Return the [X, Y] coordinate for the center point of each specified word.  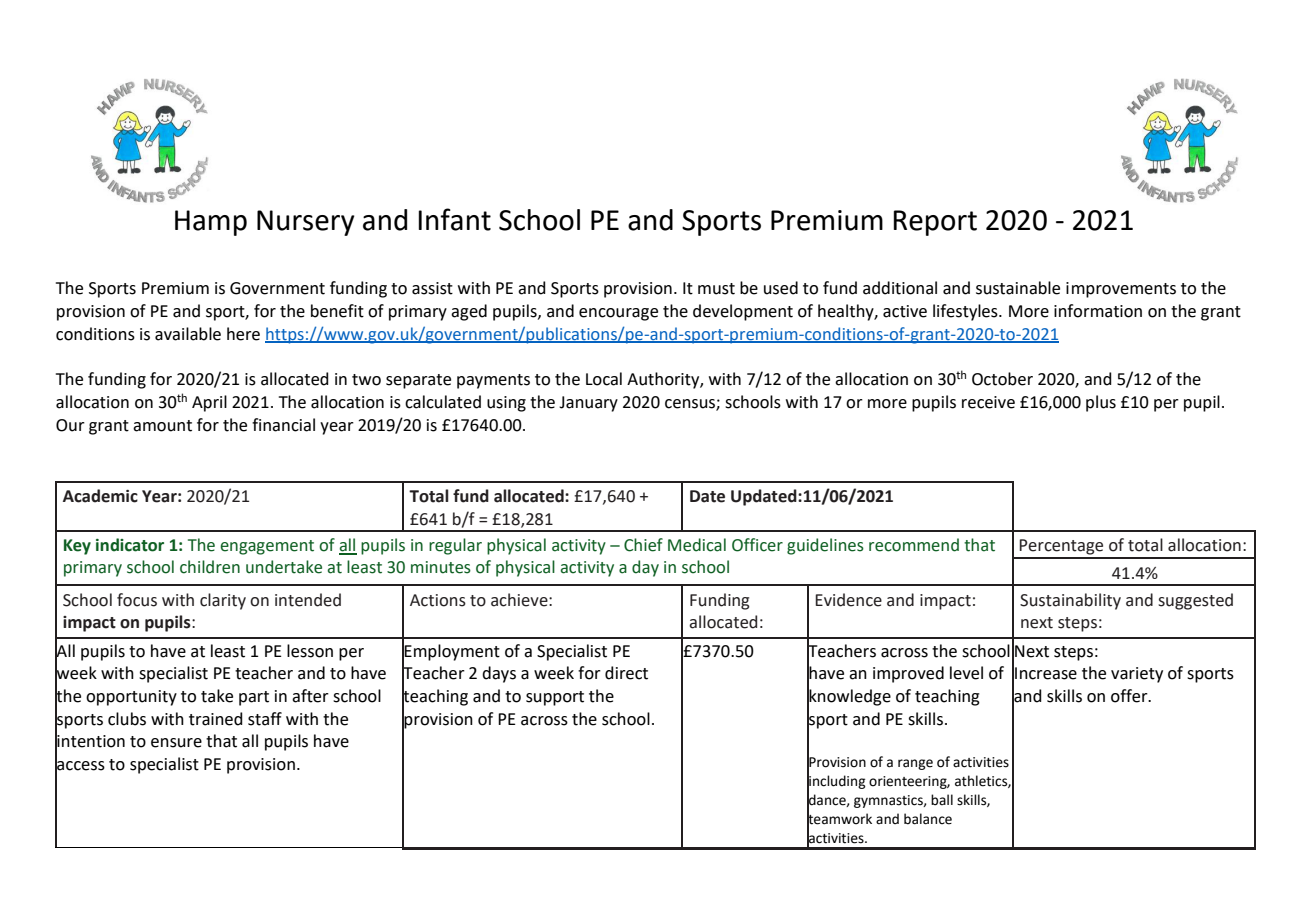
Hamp [211, 223]
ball [942, 800]
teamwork [839, 819]
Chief [643, 545]
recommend [914, 545]
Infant [455, 219]
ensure [176, 743]
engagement [267, 547]
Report [935, 223]
